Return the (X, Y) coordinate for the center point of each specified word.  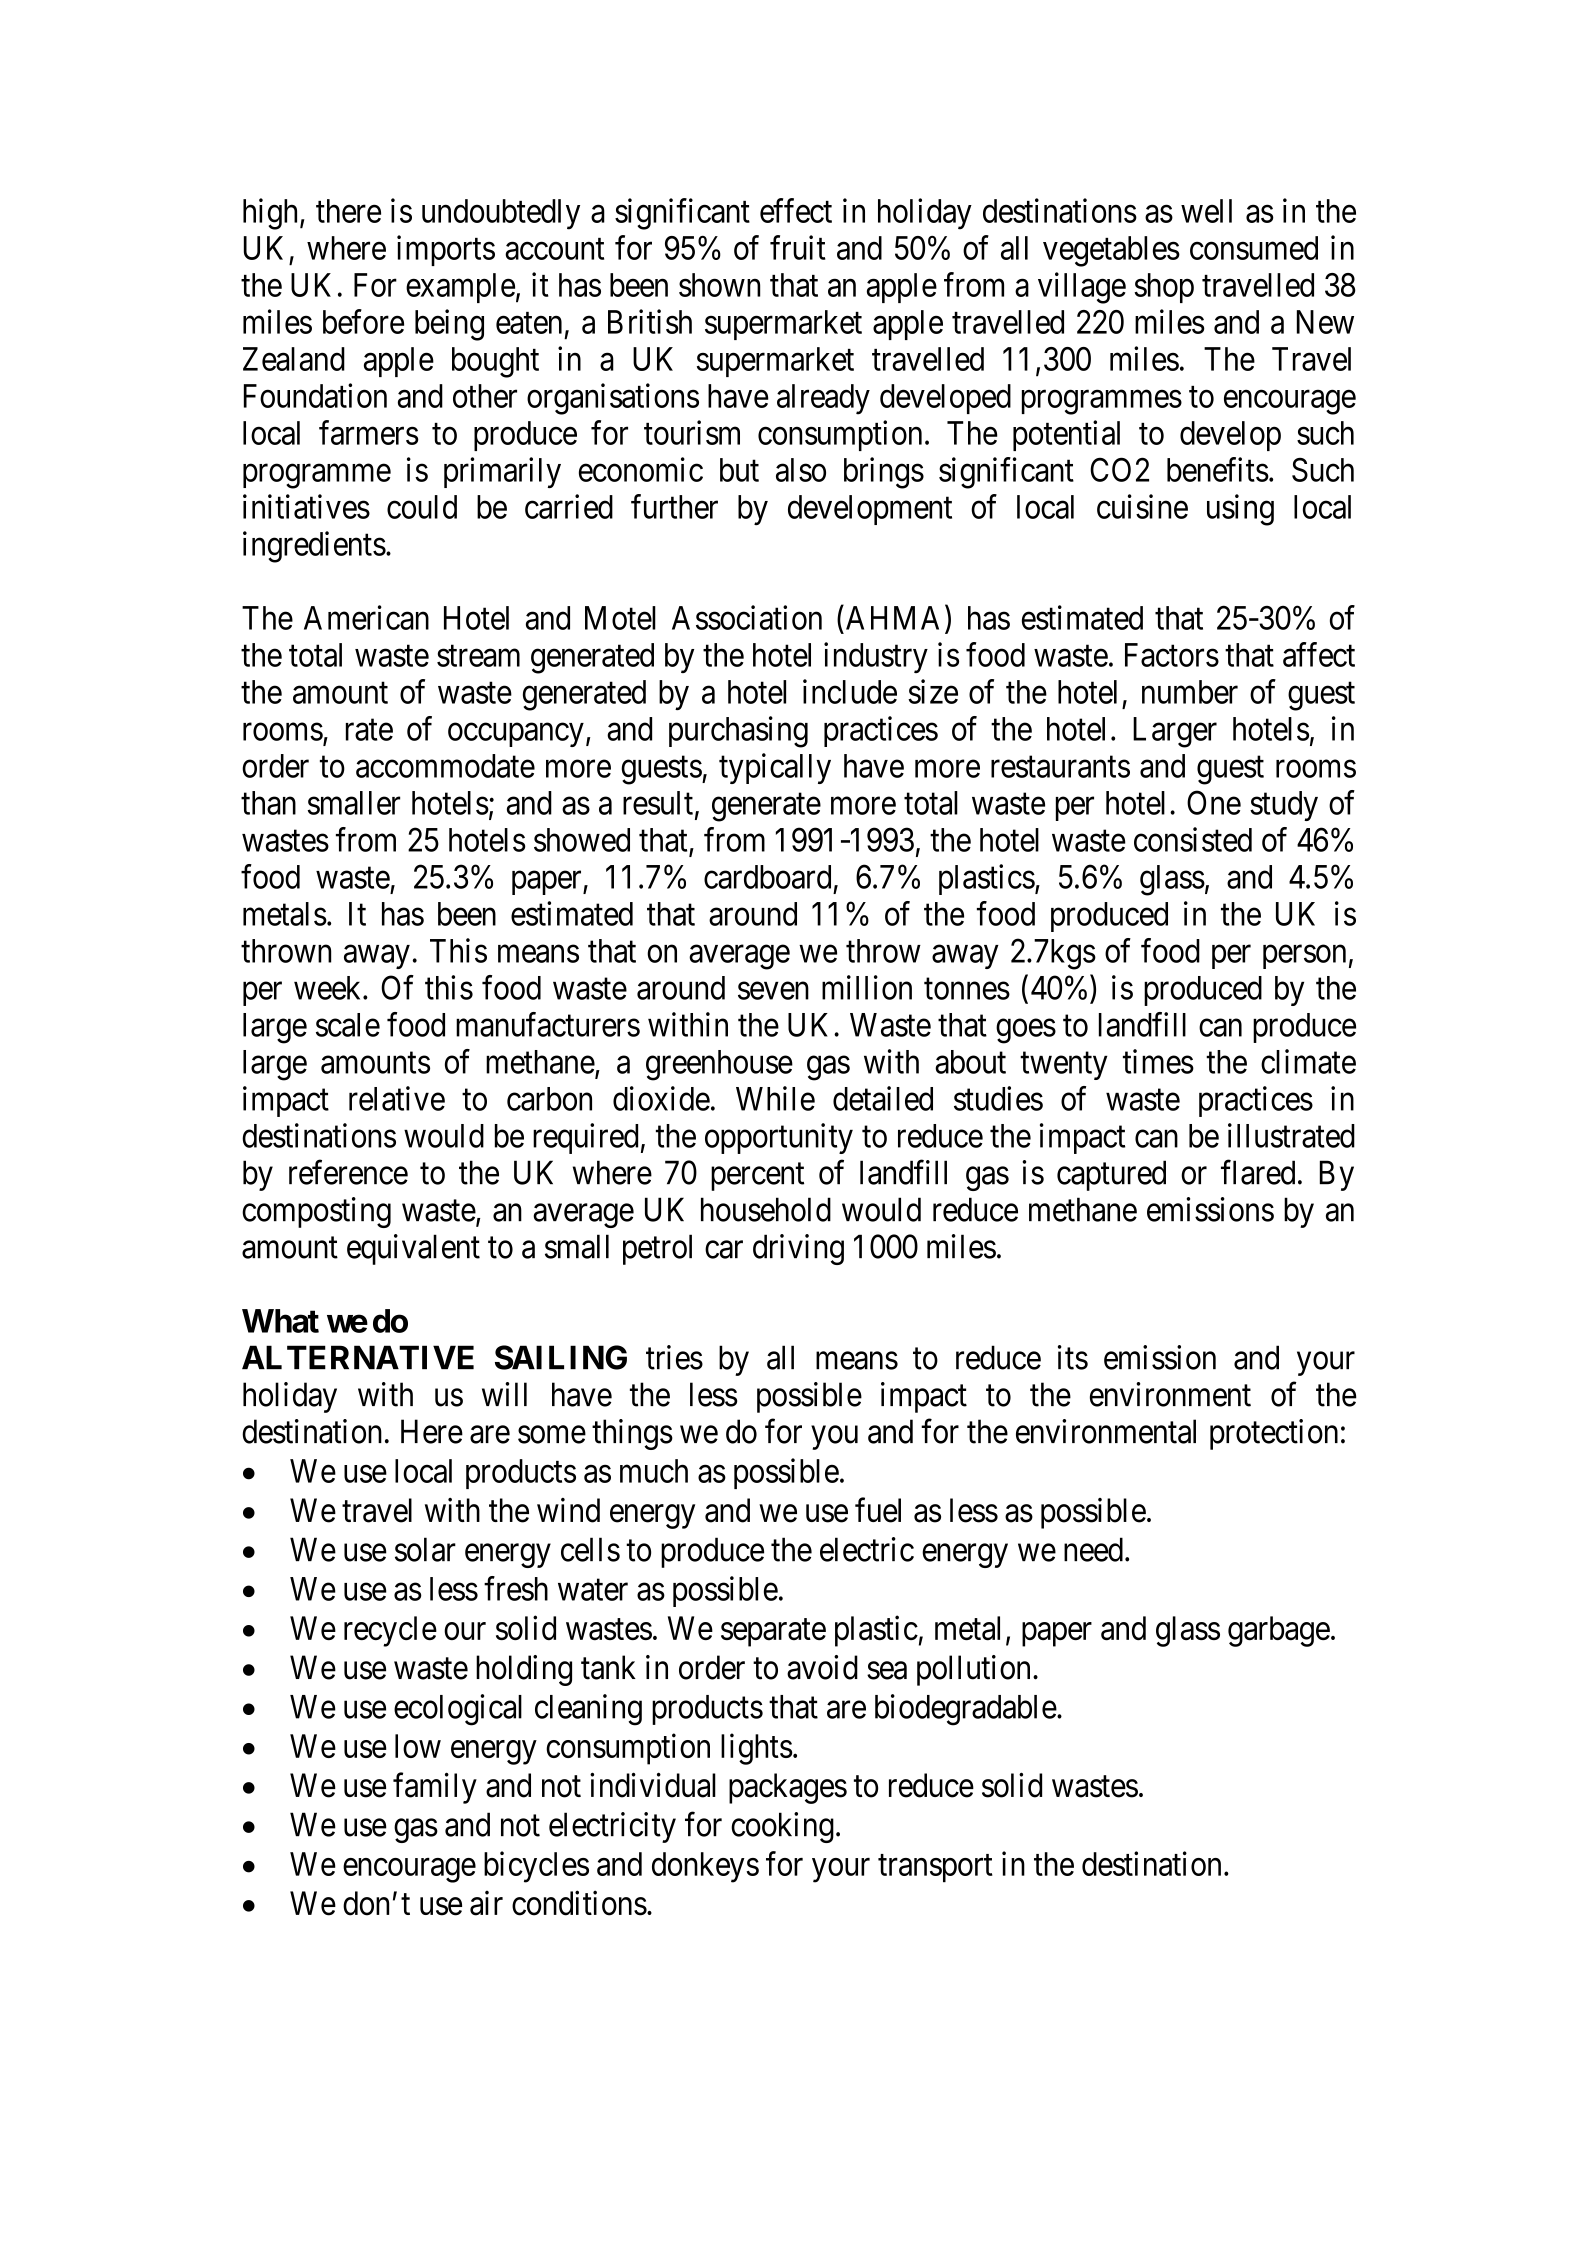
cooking (782, 1827)
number (1190, 692)
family (435, 1788)
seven (773, 991)
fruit (798, 247)
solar (425, 1549)
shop (1164, 288)
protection (1274, 1434)
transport (935, 1869)
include (850, 691)
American (366, 617)
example (460, 288)
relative (397, 1098)
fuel (878, 1510)
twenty (1064, 1066)
